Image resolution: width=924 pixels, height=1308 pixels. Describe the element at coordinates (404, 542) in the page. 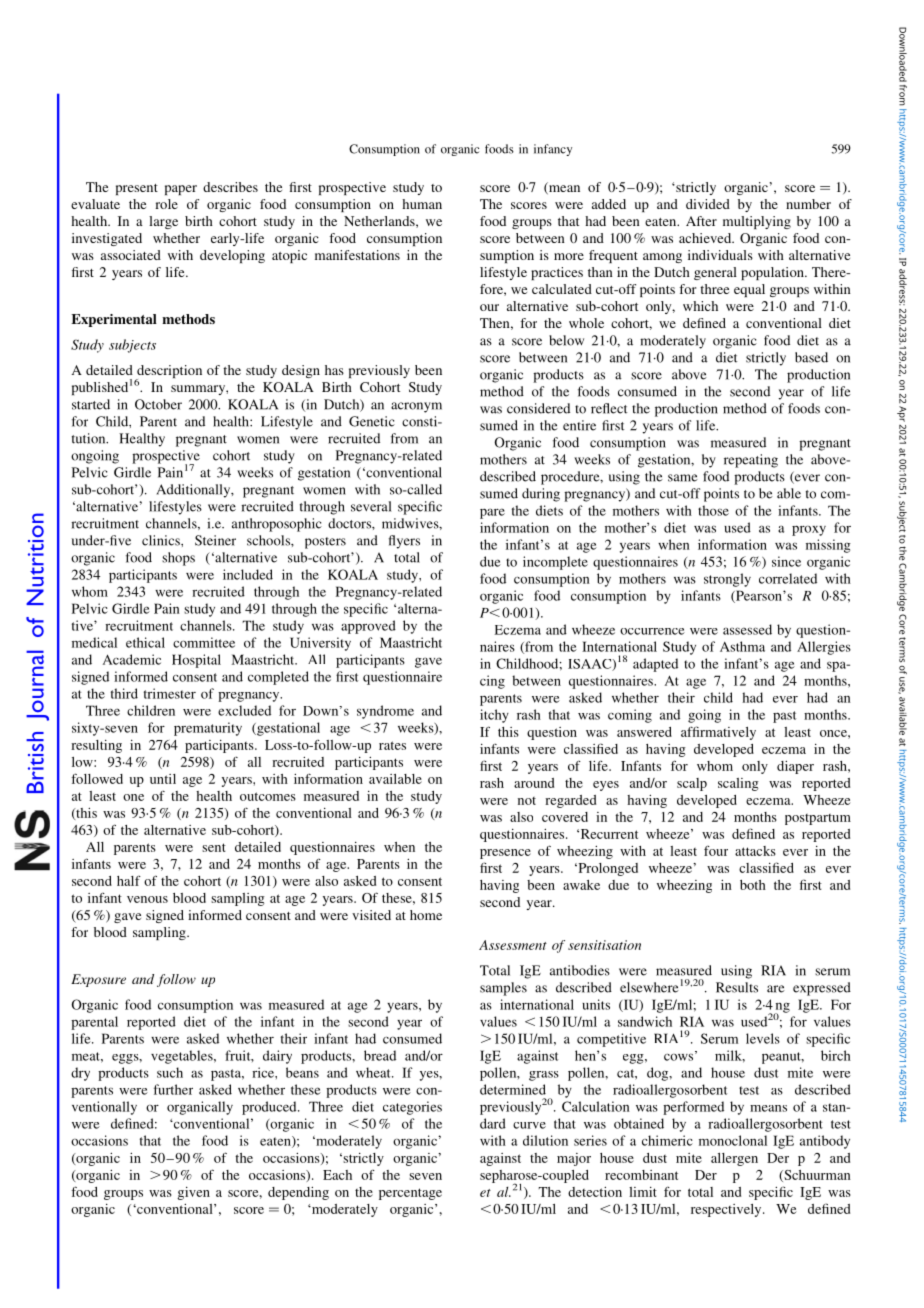

I see `flyers` at that location.
